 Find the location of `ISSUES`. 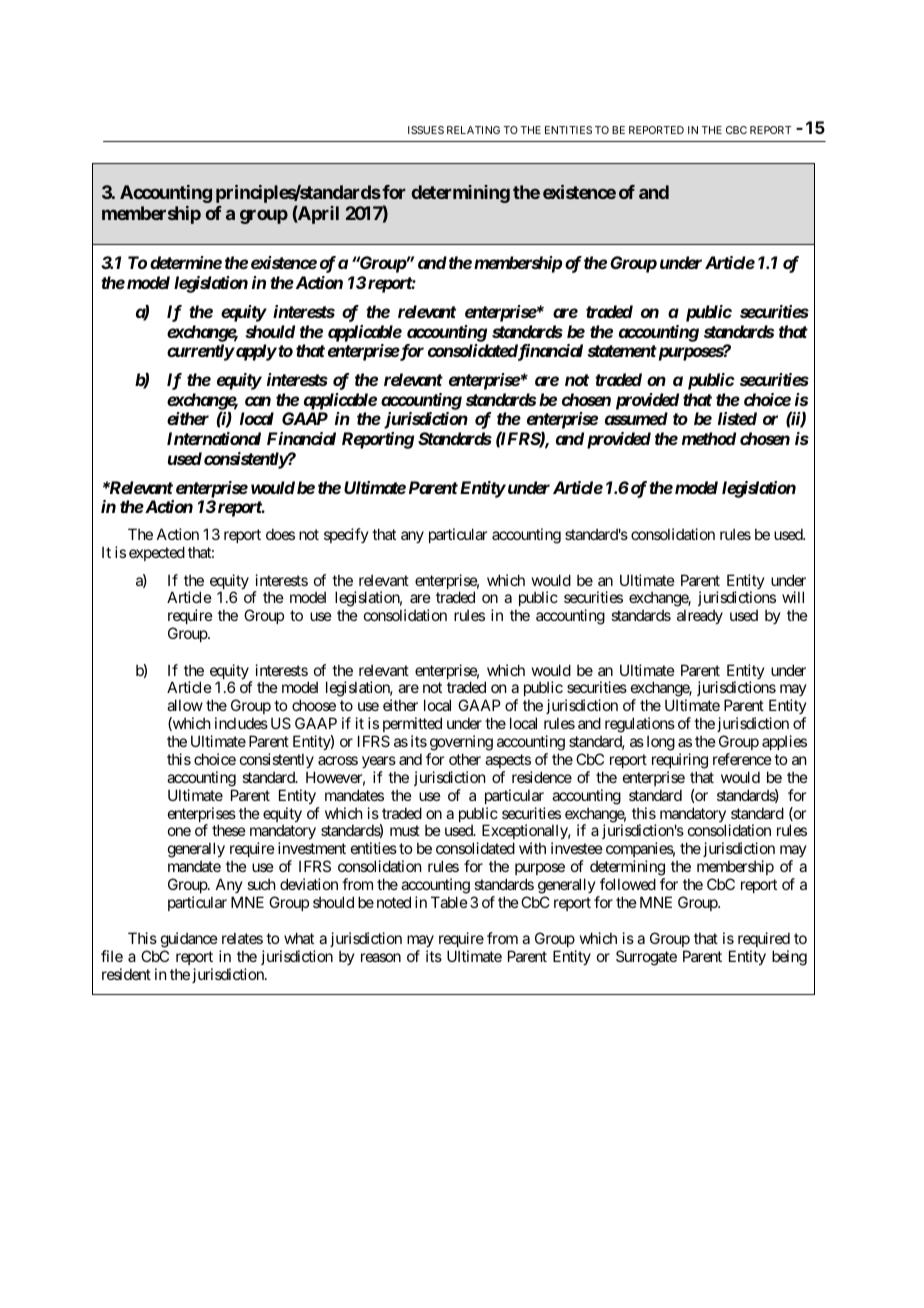

ISSUES is located at coordinates (426, 130).
